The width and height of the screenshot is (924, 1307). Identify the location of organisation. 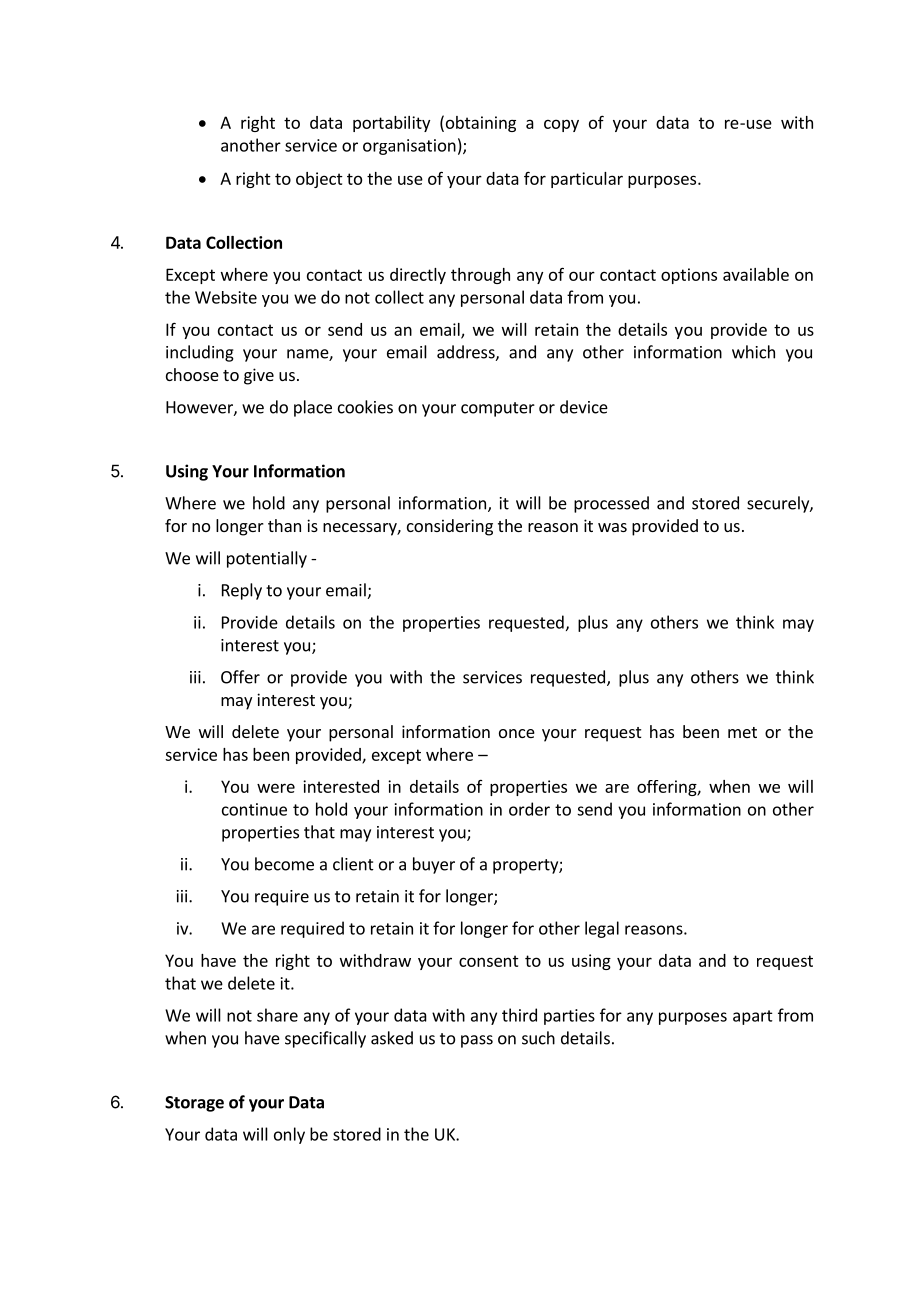
(409, 147).
